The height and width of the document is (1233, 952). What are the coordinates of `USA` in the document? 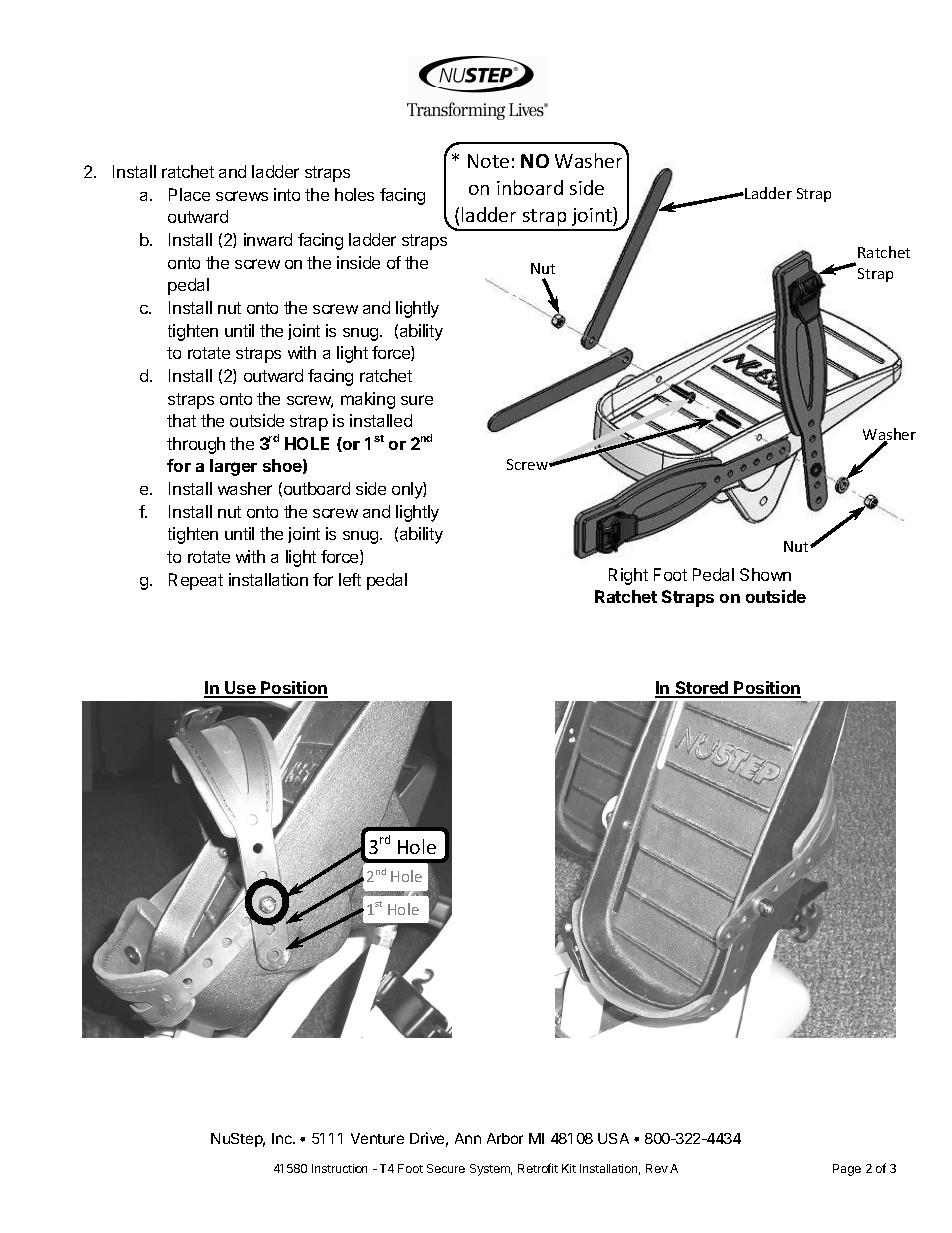 It's located at (613, 1138).
